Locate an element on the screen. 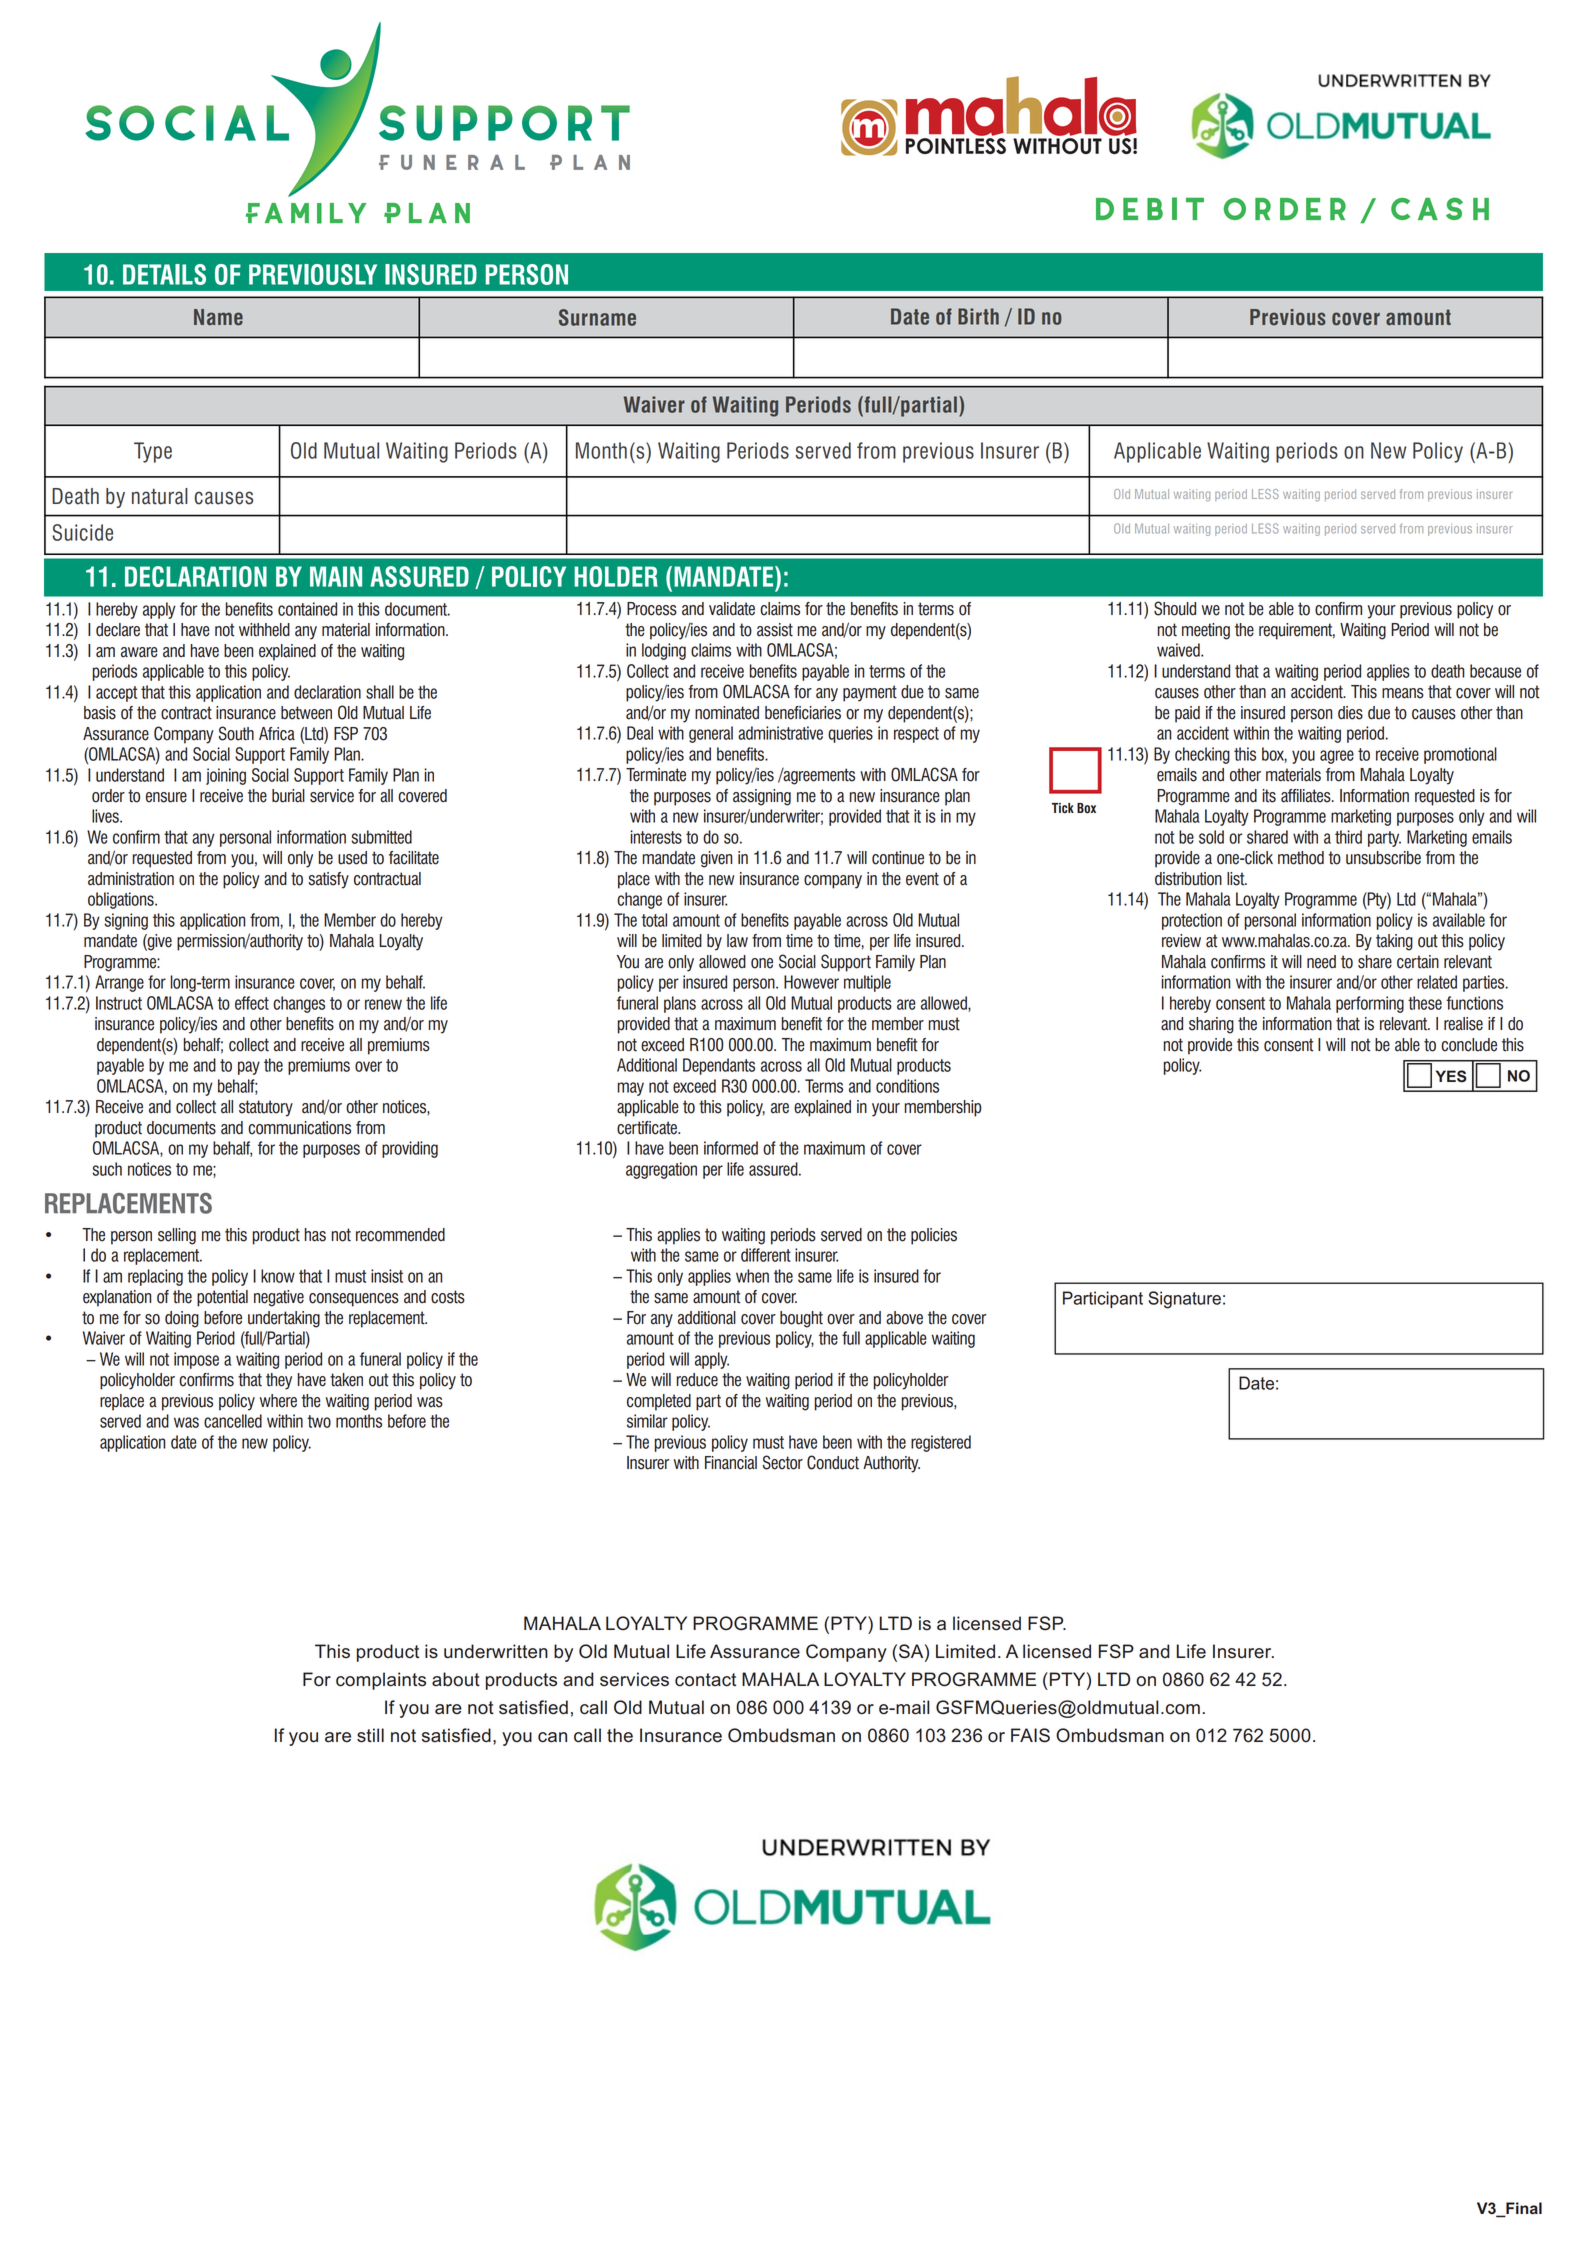  complaints is located at coordinates (381, 1681).
